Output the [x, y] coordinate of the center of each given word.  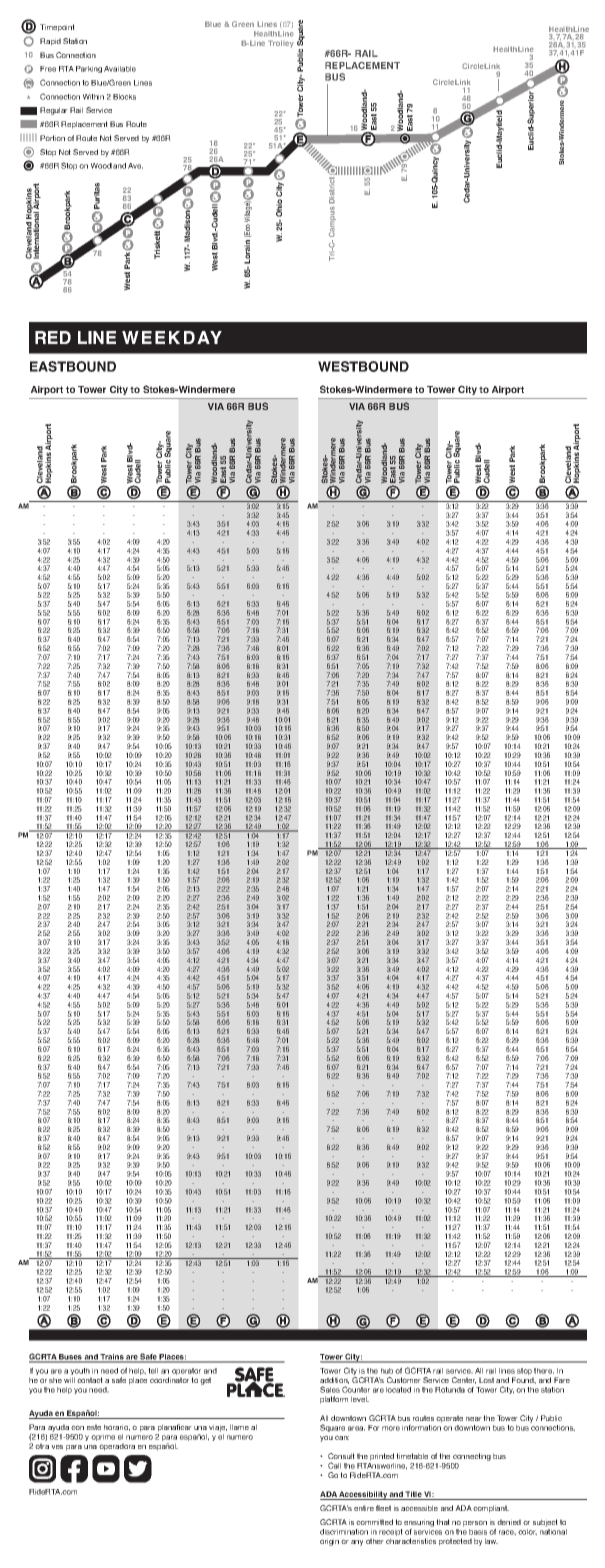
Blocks [124, 97]
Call [334, 1465]
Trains [112, 1358]
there [544, 1371]
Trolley [281, 44]
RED [53, 337]
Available [120, 69]
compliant [491, 1509]
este [94, 1427]
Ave [135, 166]
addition [334, 1380]
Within [93, 97]
